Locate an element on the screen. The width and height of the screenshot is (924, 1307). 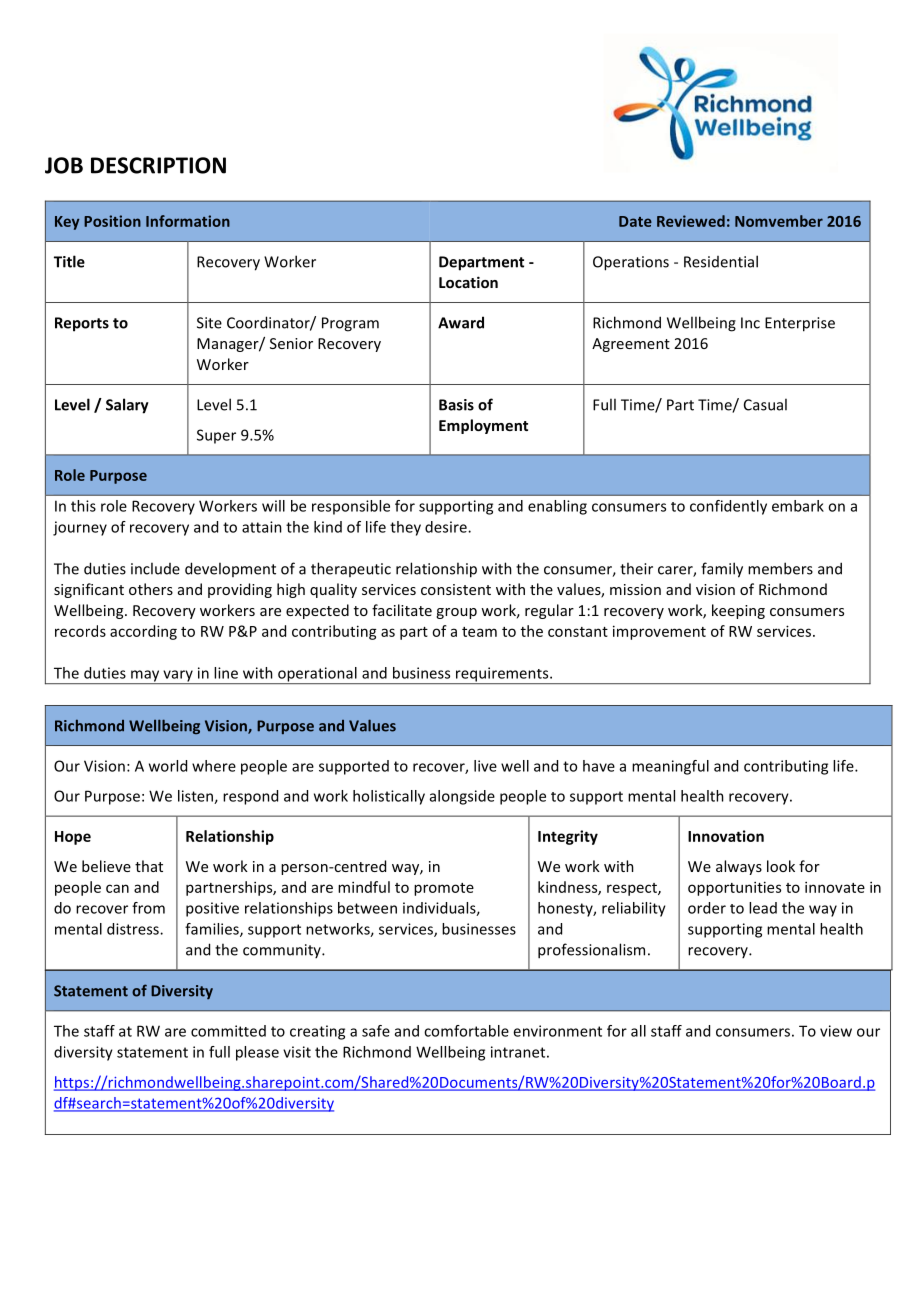
keeping is located at coordinates (738, 611).
